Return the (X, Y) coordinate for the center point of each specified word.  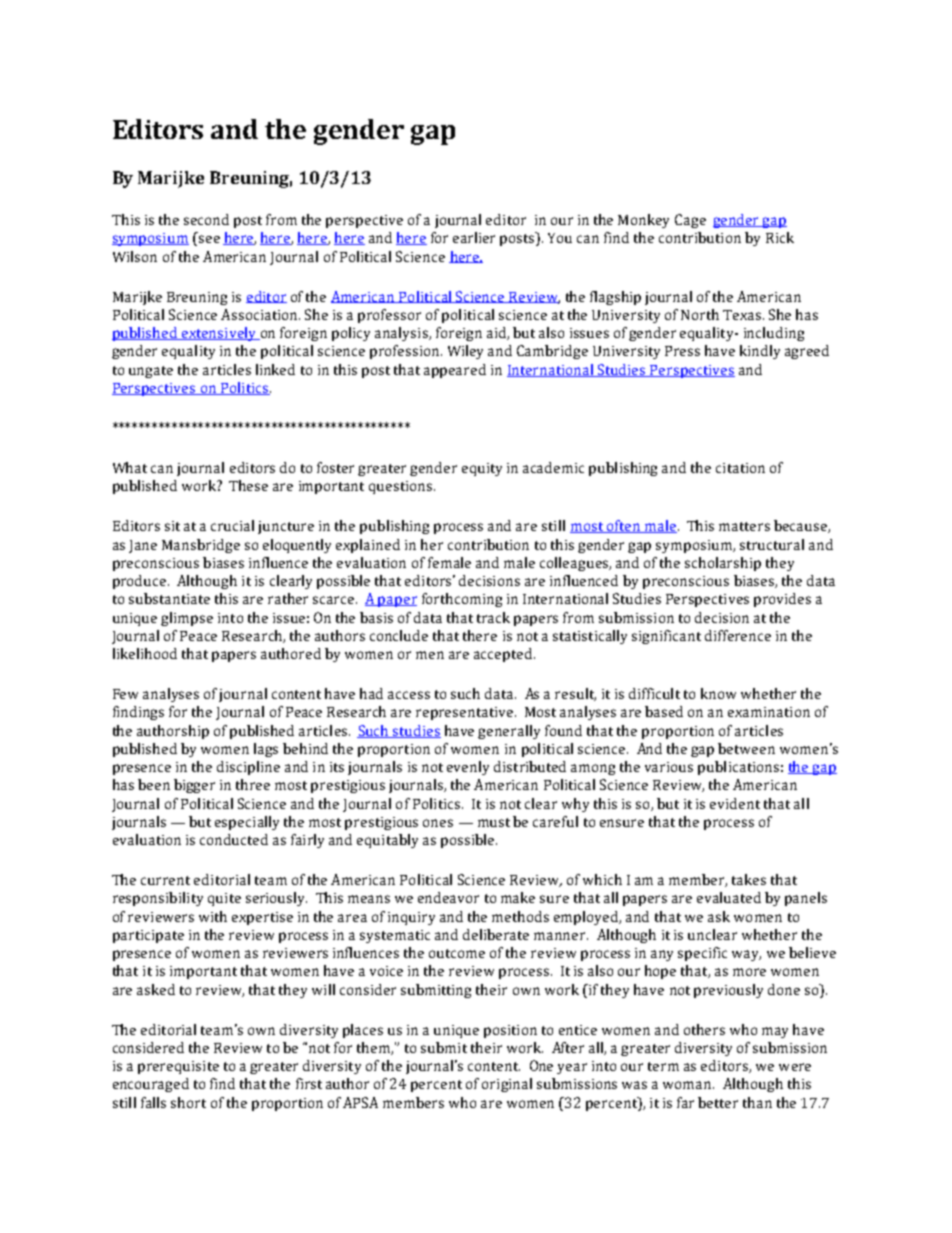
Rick (780, 237)
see (209, 239)
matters (744, 526)
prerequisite (178, 1067)
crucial (232, 525)
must (494, 822)
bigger (194, 786)
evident (735, 803)
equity (482, 469)
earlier (474, 237)
